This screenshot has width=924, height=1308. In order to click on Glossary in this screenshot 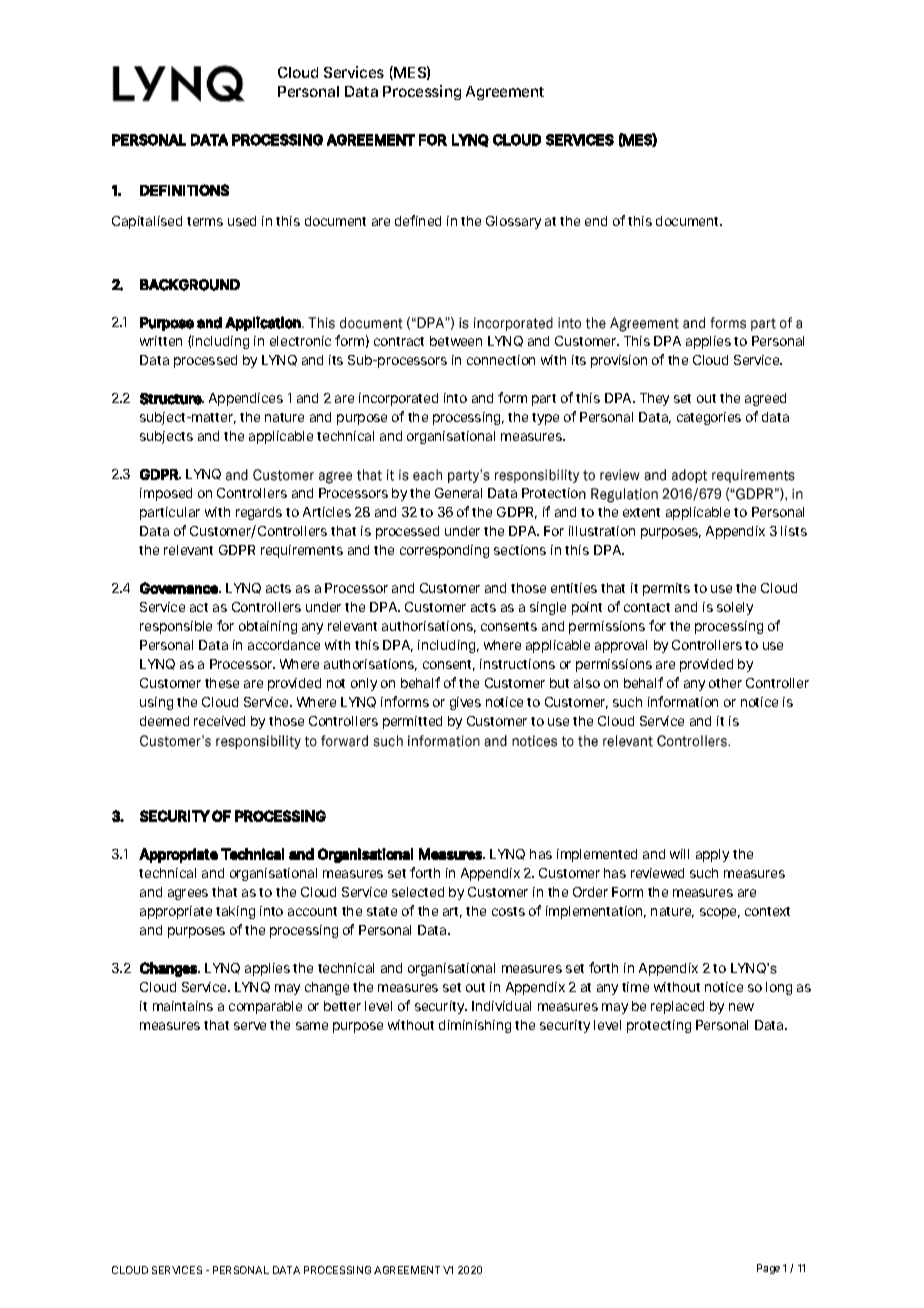, I will do `click(513, 222)`.
